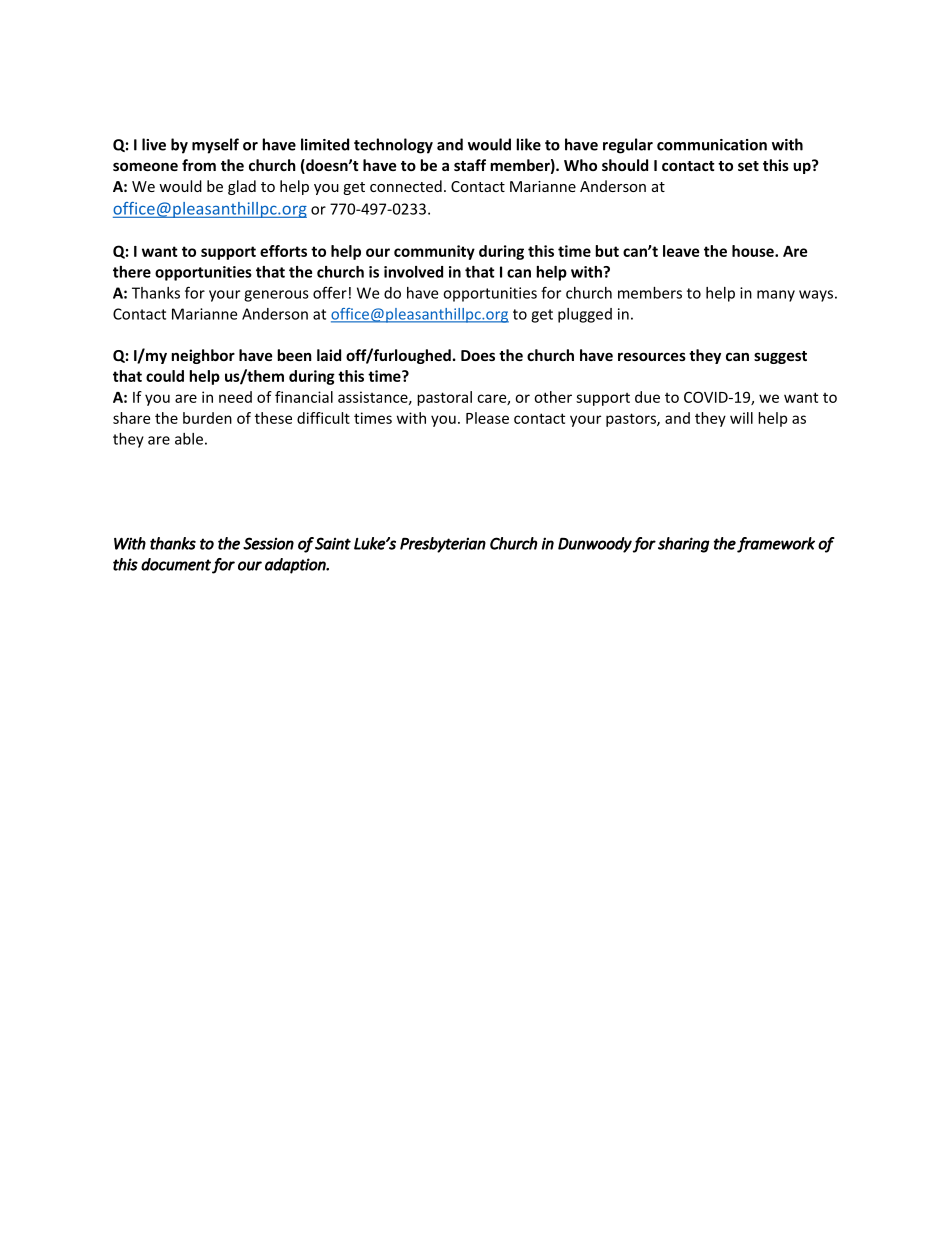 This page has width=952, height=1233. Describe the element at coordinates (176, 564) in the page. I see `document` at that location.
